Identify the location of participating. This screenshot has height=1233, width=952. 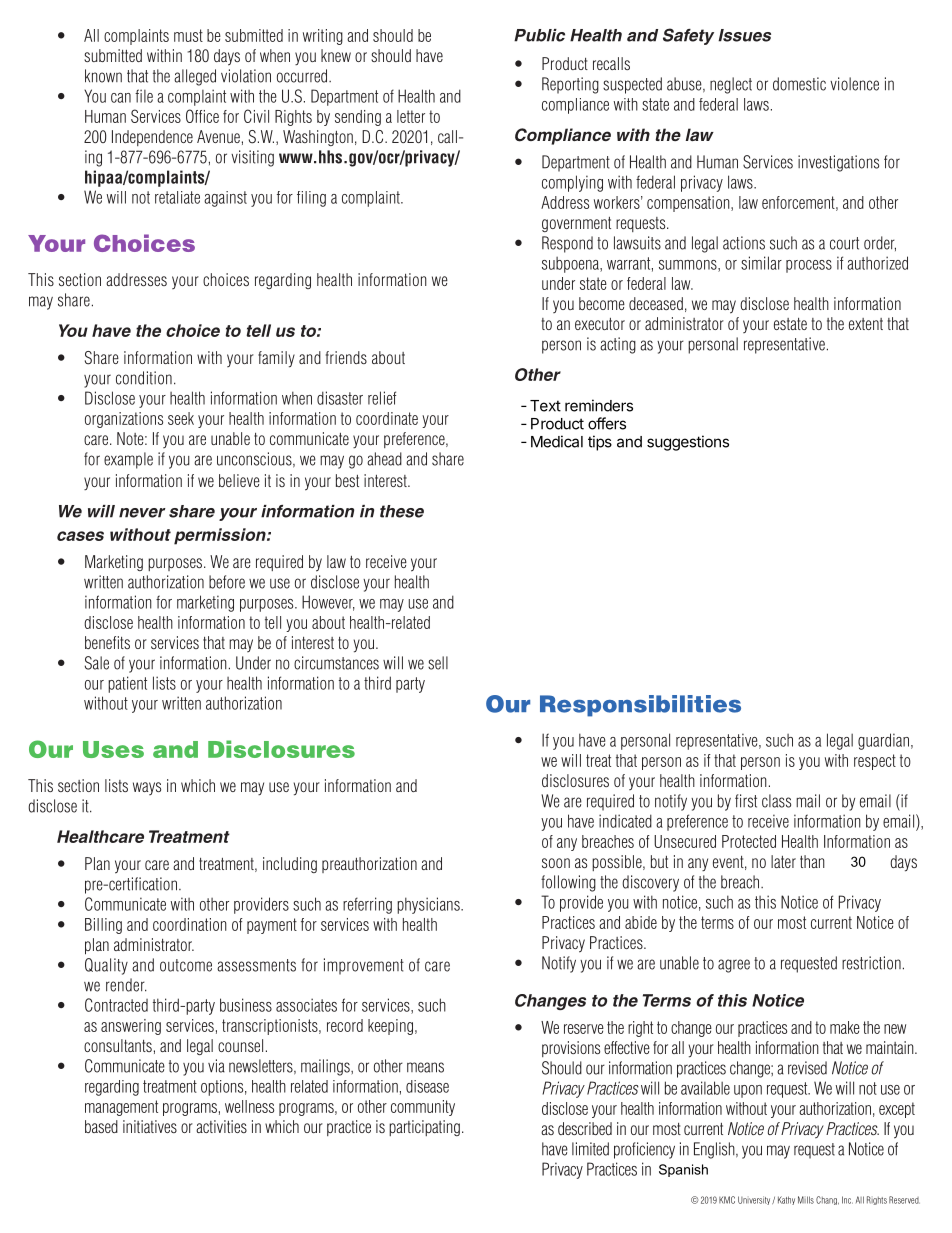
(424, 1128).
